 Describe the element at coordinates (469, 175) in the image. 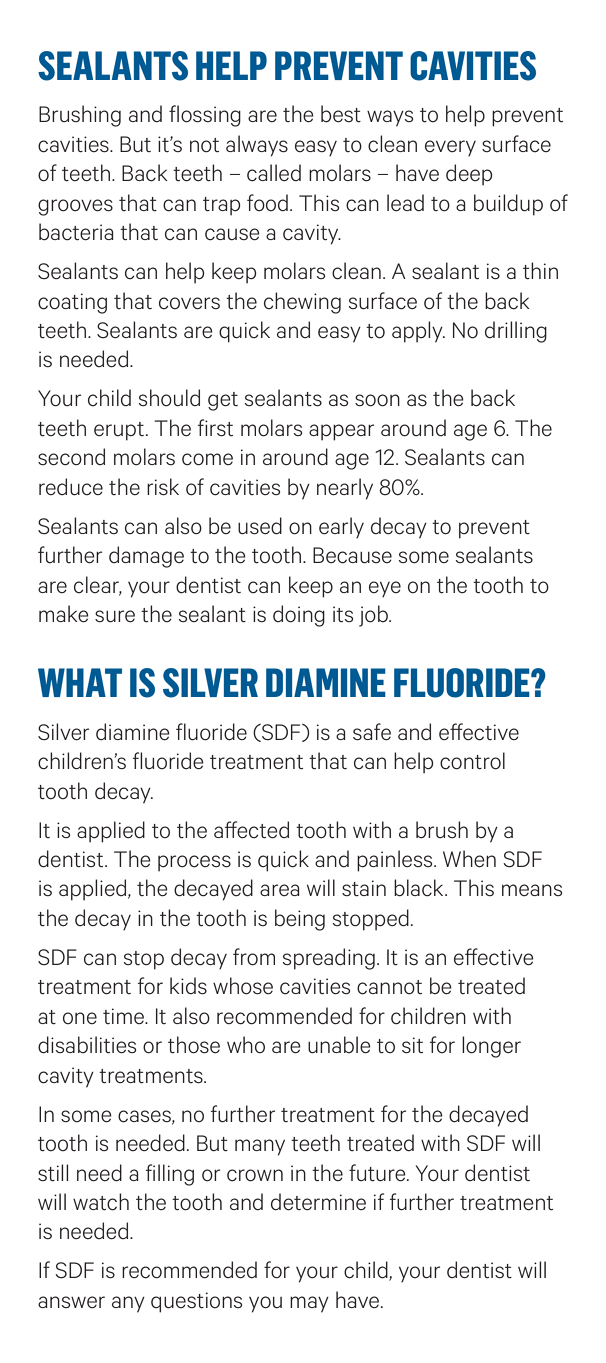

I see `deep` at that location.
